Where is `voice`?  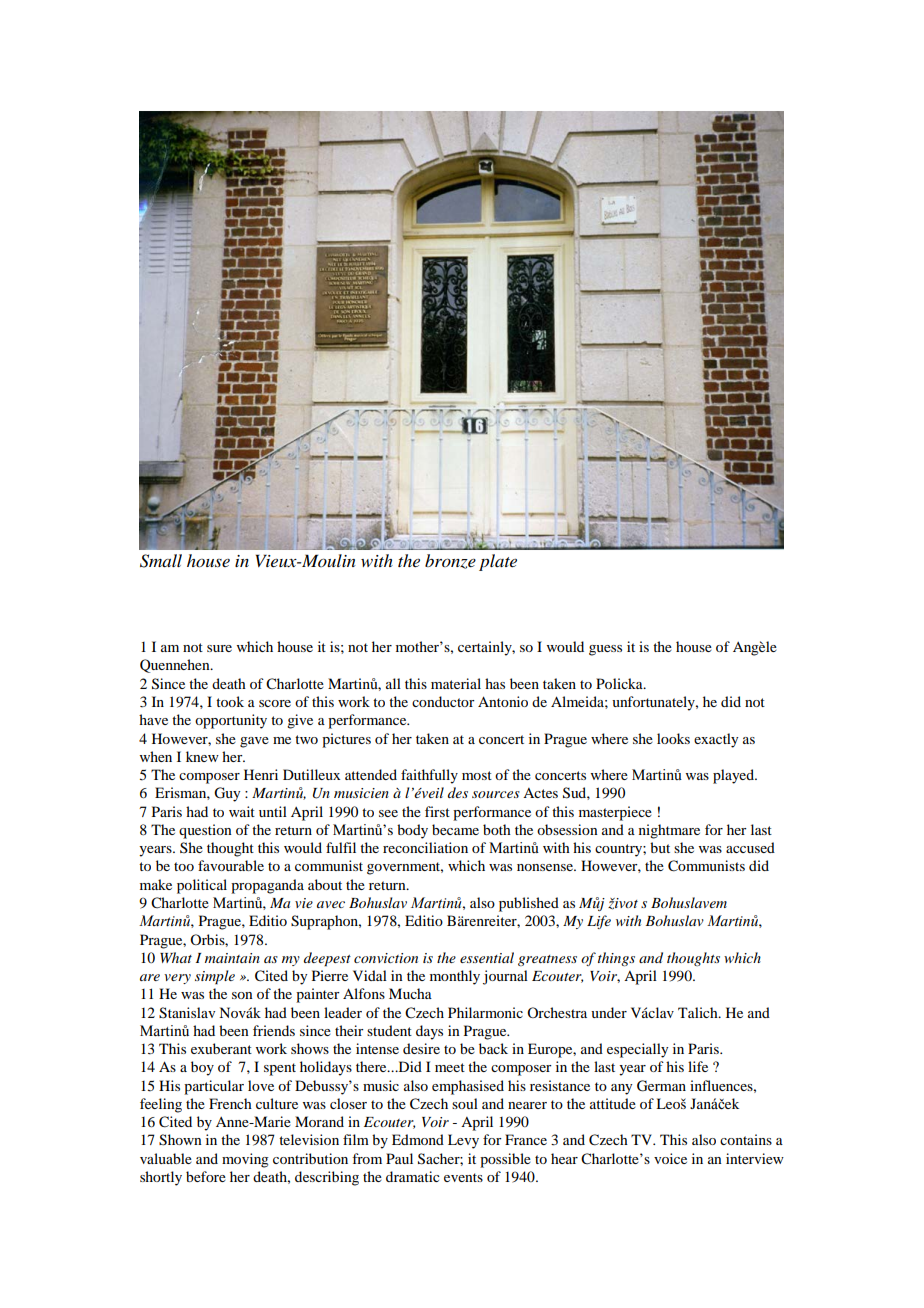
voice is located at coordinates (670, 1158).
